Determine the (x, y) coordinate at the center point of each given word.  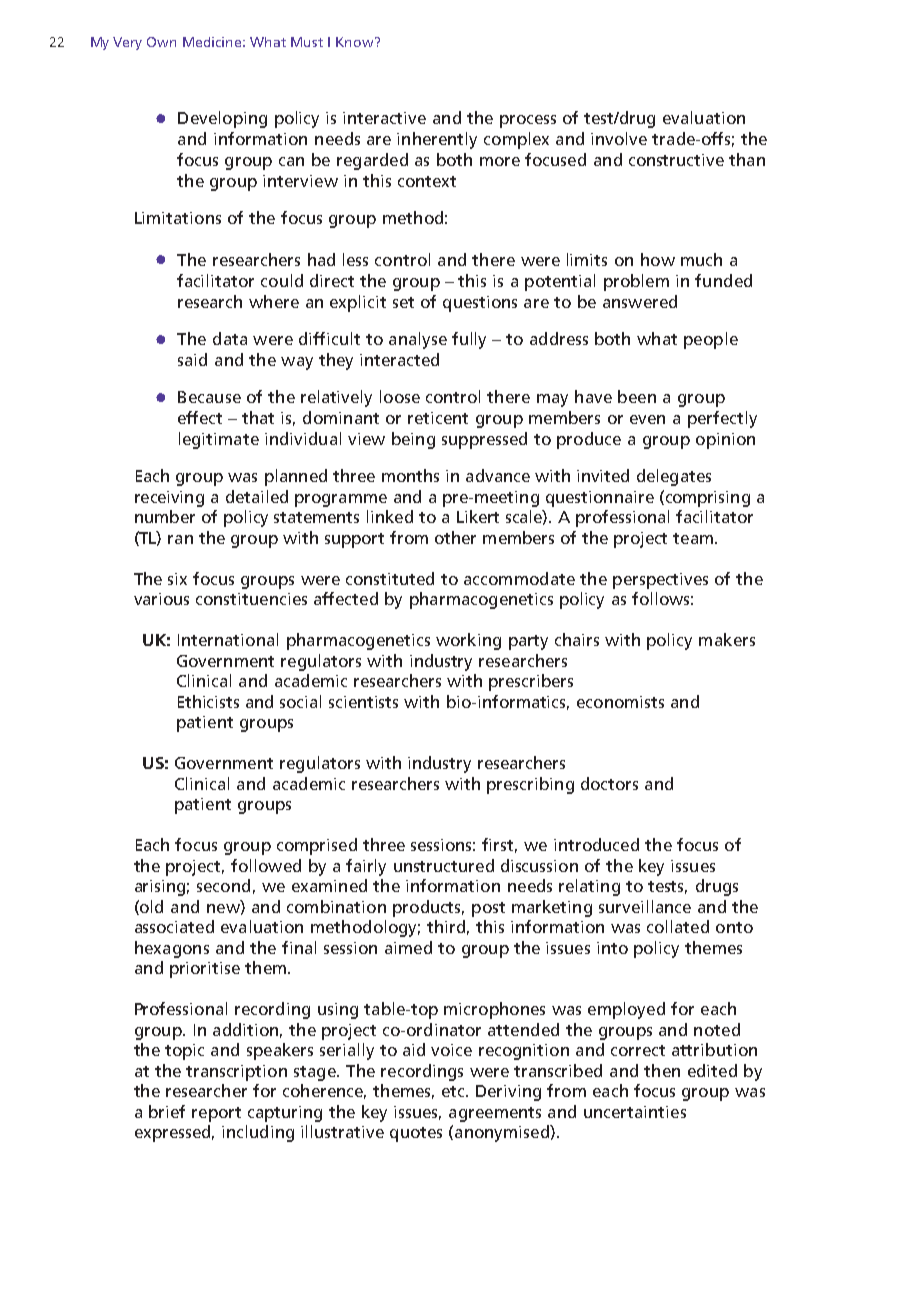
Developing (222, 119)
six (177, 579)
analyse (418, 340)
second (223, 885)
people (711, 340)
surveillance (645, 906)
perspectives (660, 581)
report (216, 1114)
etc (454, 1091)
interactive (384, 118)
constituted (390, 578)
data (230, 338)
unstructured (444, 865)
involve (619, 138)
